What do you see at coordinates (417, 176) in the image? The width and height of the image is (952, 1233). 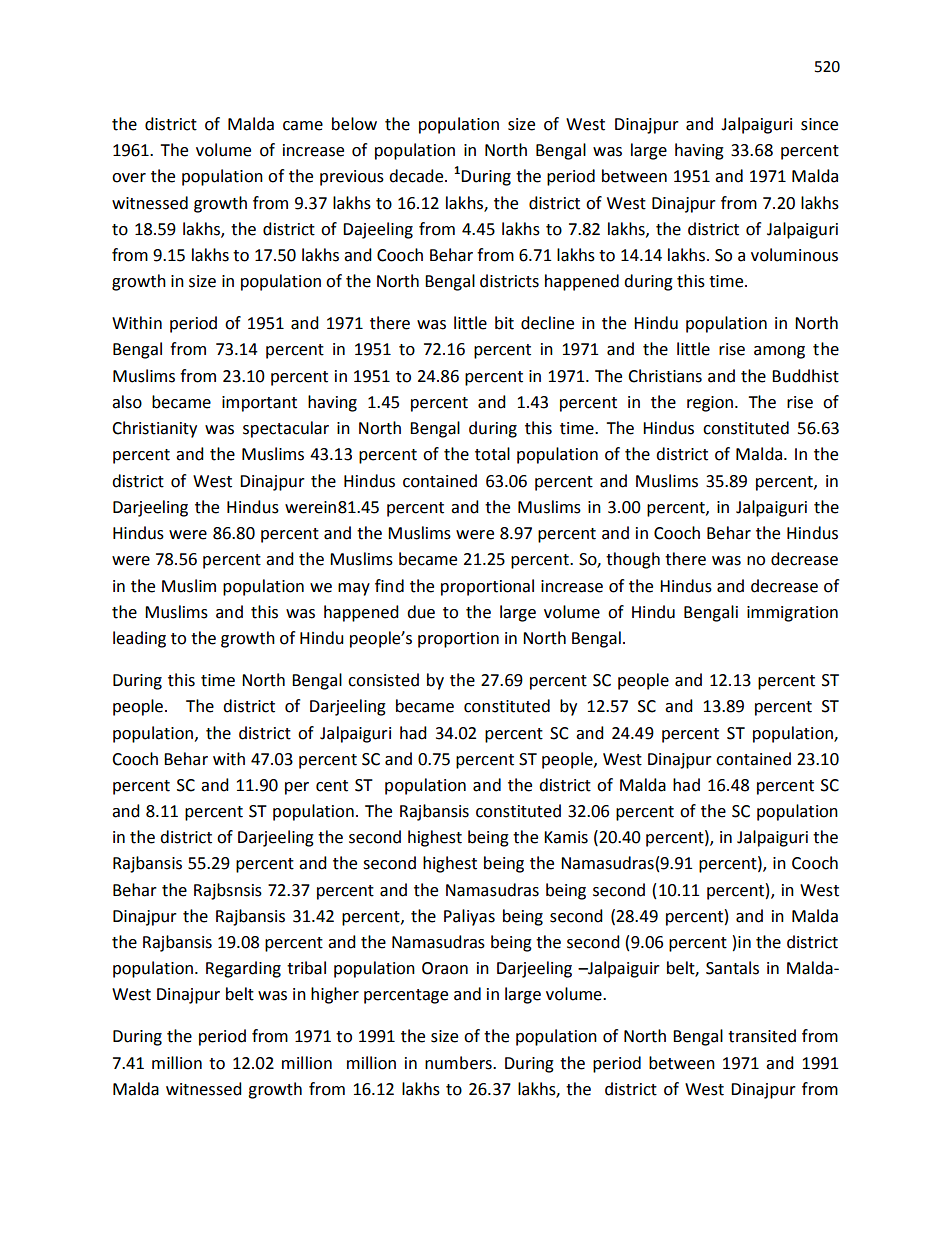 I see `decade` at bounding box center [417, 176].
